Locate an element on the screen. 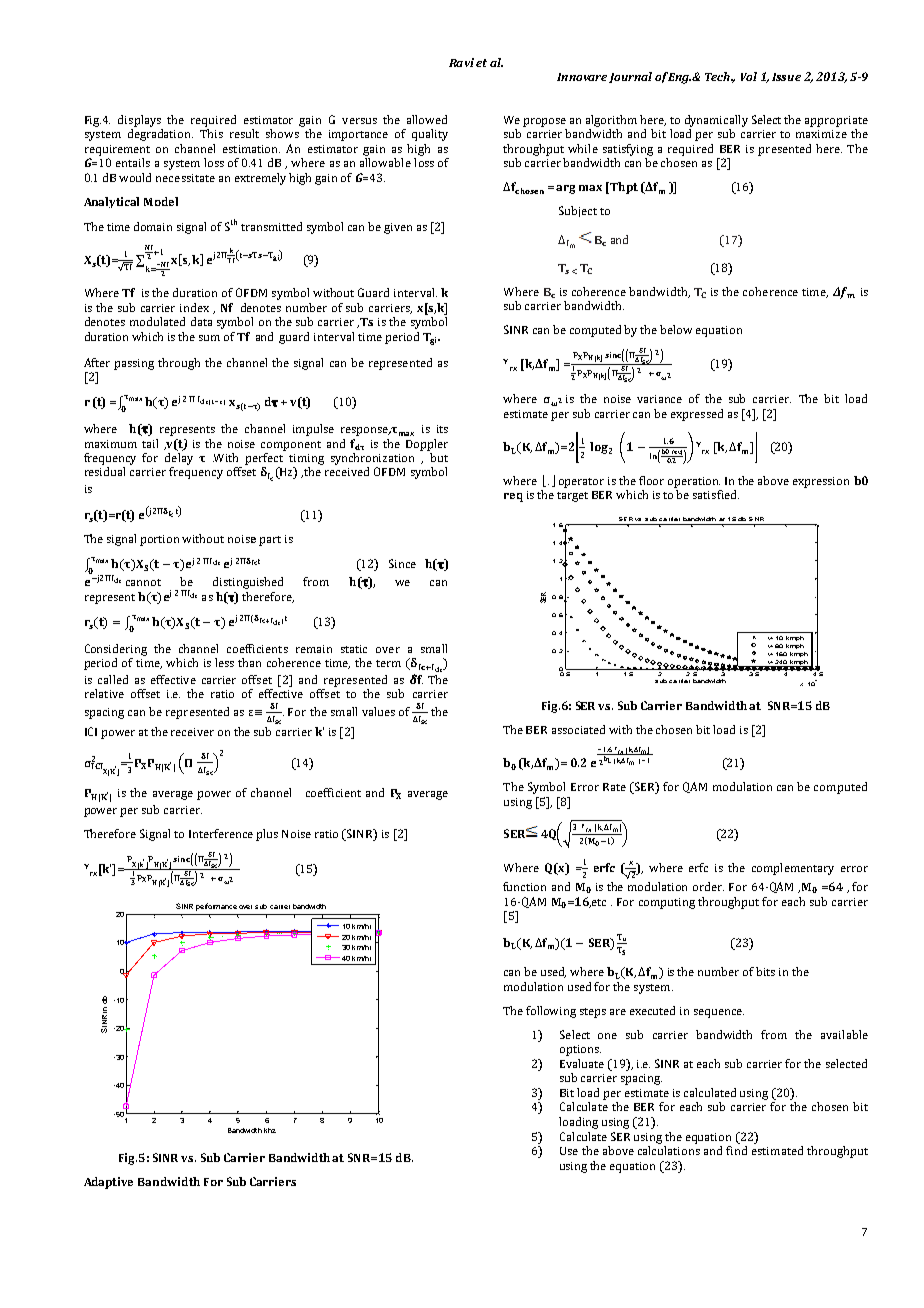 The image size is (924, 1308). sum is located at coordinates (209, 338).
